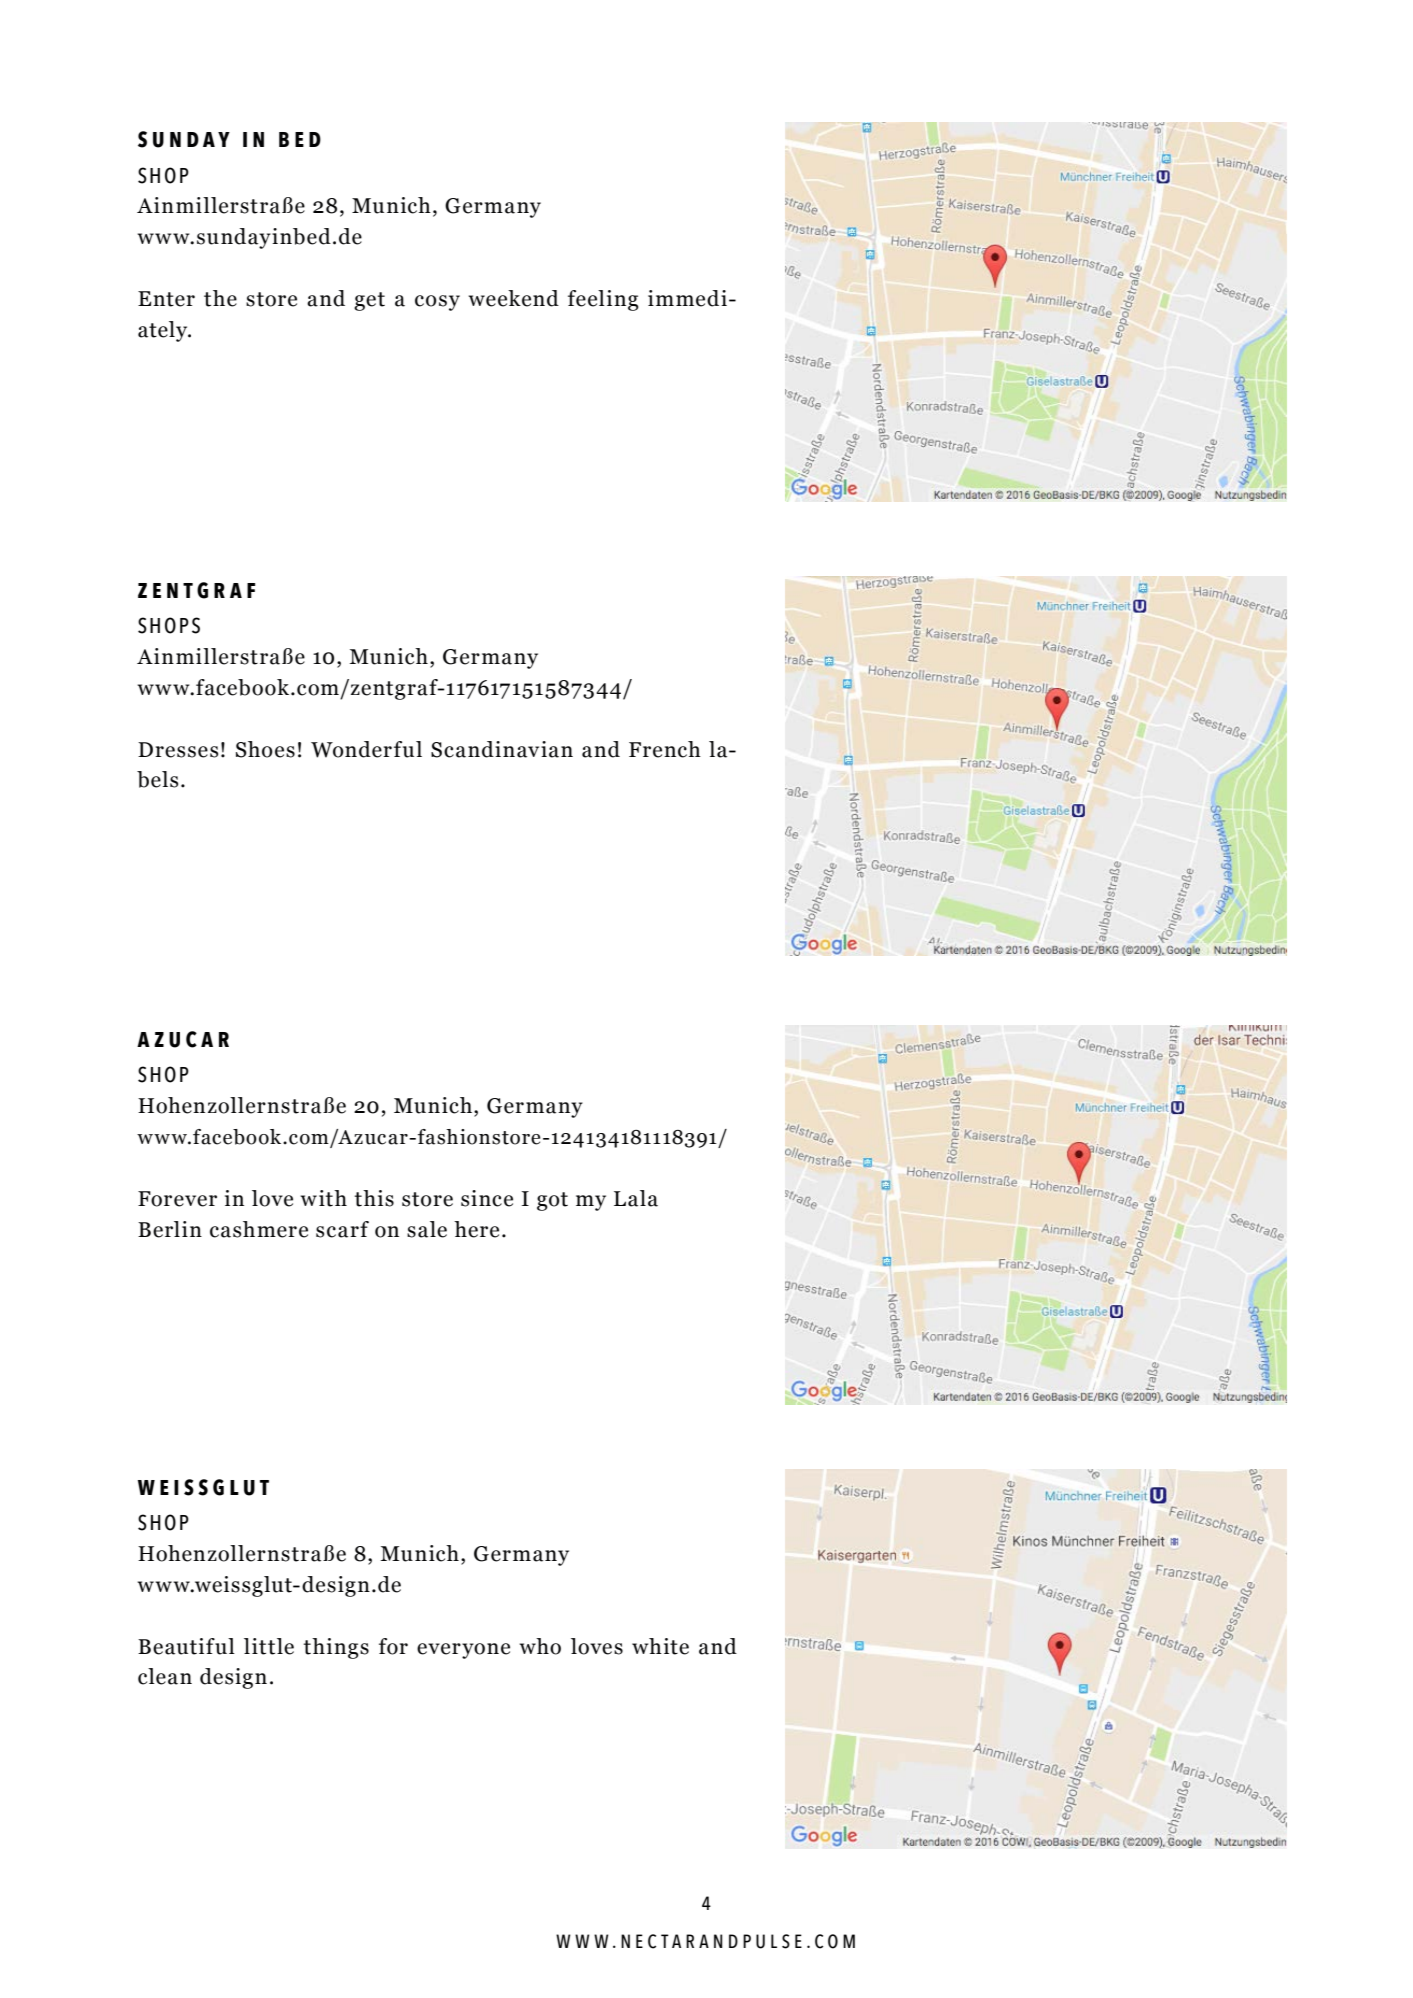 The image size is (1413, 1998). I want to click on Beautiful, so click(186, 1646).
